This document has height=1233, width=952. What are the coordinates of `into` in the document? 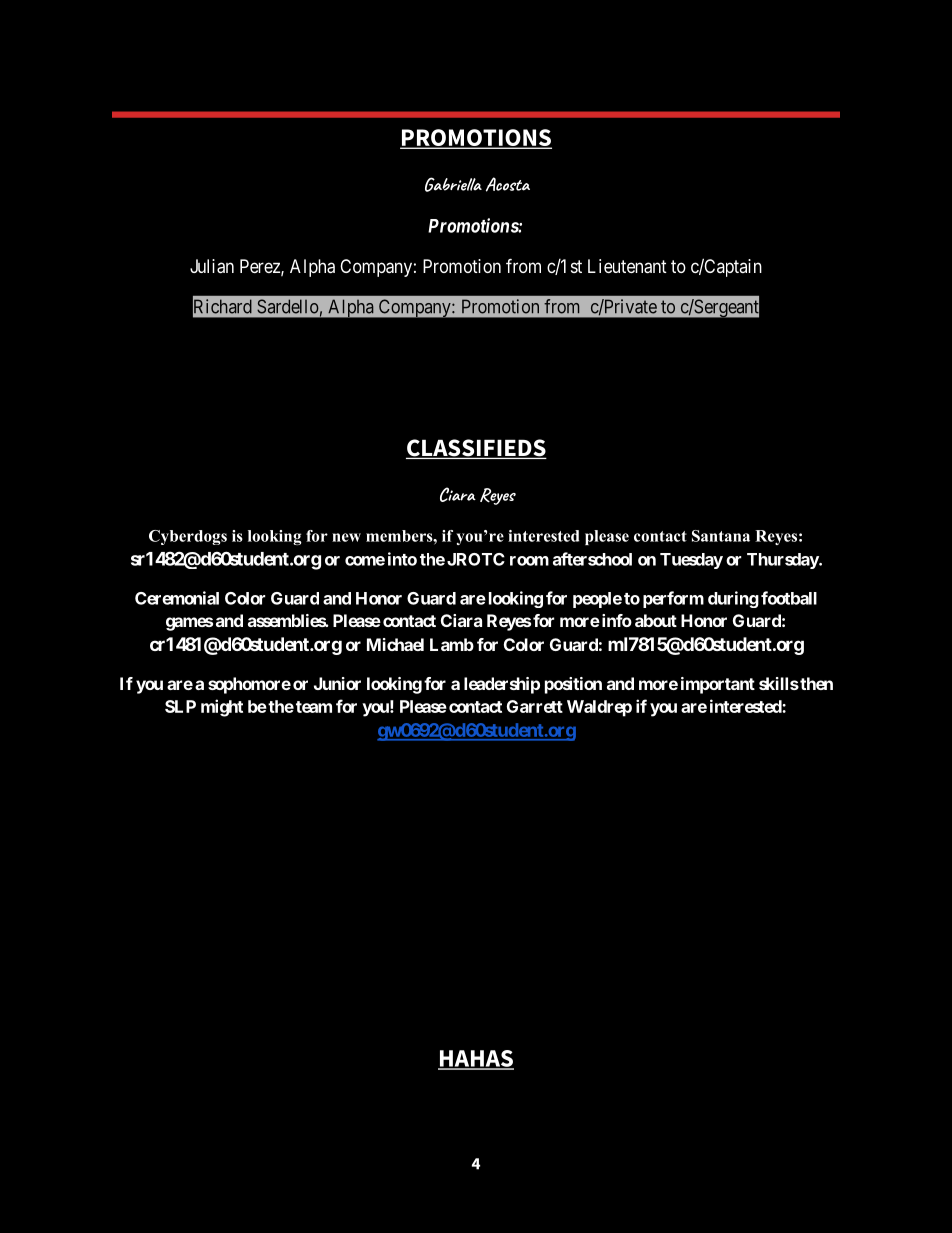 It's located at (402, 559).
